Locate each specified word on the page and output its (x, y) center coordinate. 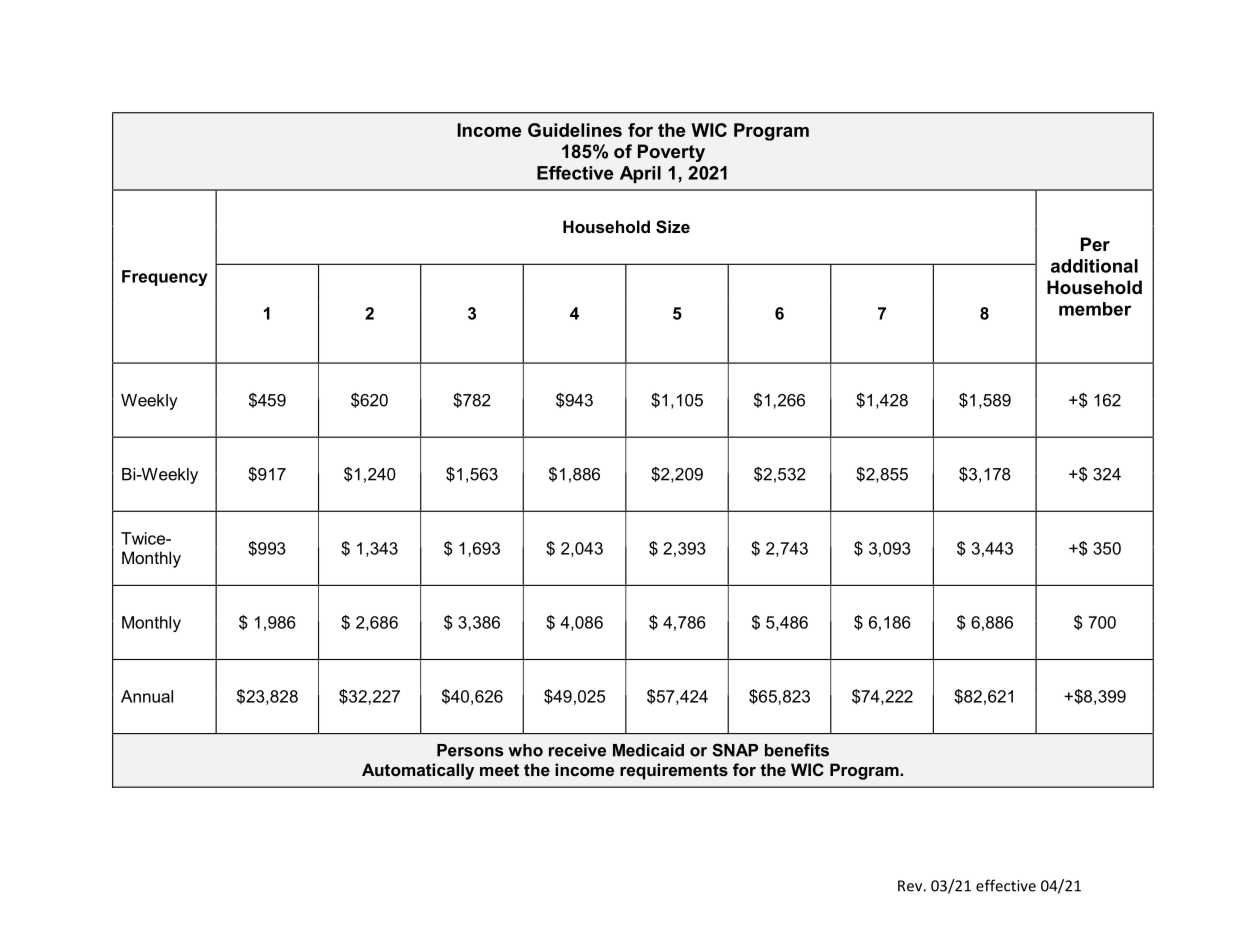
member (1095, 309)
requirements (674, 771)
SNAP (735, 750)
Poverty (671, 153)
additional (1094, 266)
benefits (797, 750)
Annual (147, 696)
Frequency (165, 278)
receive (577, 750)
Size (673, 227)
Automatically (418, 771)
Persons (470, 750)
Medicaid (648, 750)
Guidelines (575, 130)
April (640, 174)
